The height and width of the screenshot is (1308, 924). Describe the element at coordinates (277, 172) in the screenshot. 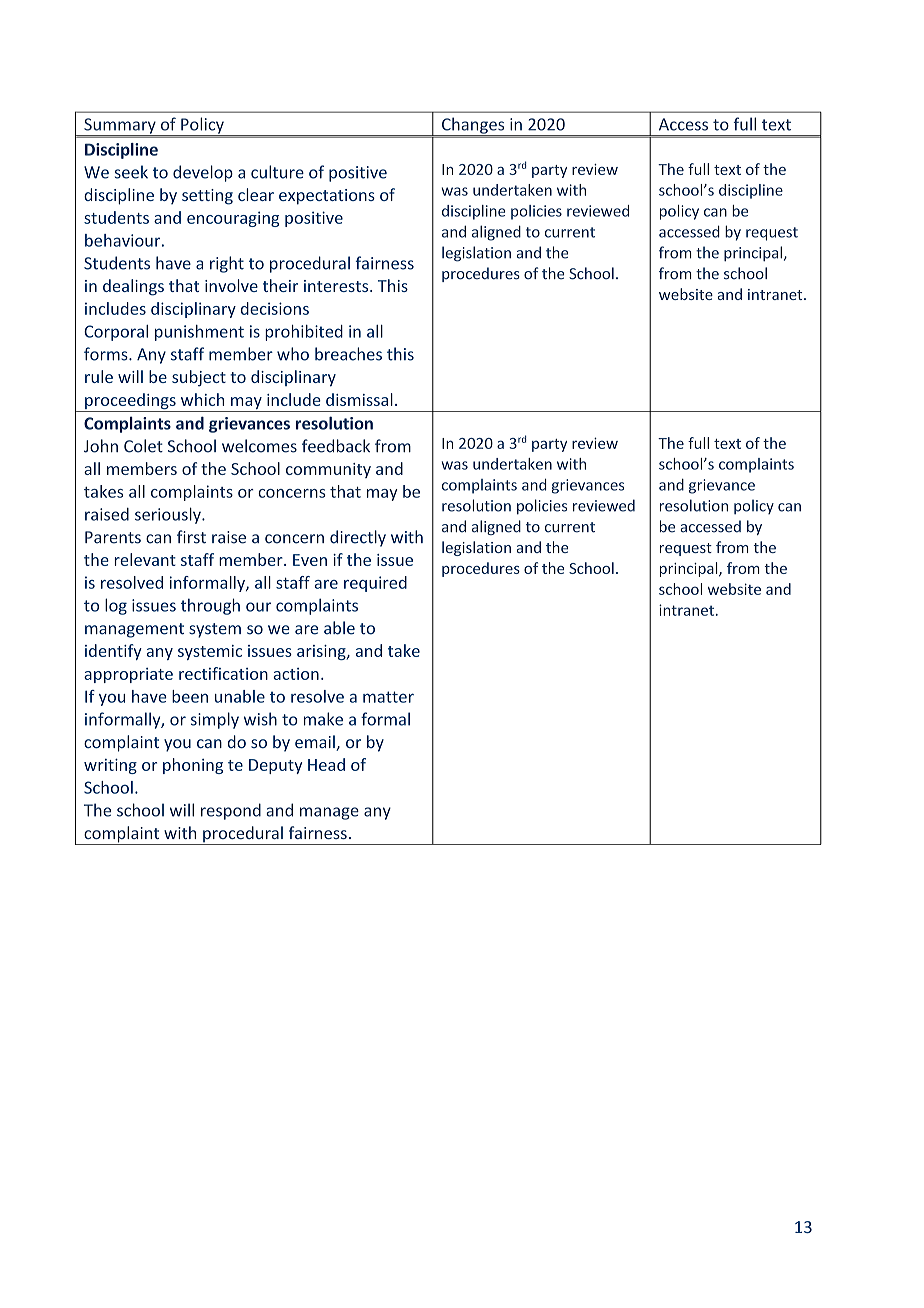

I see `culture` at that location.
